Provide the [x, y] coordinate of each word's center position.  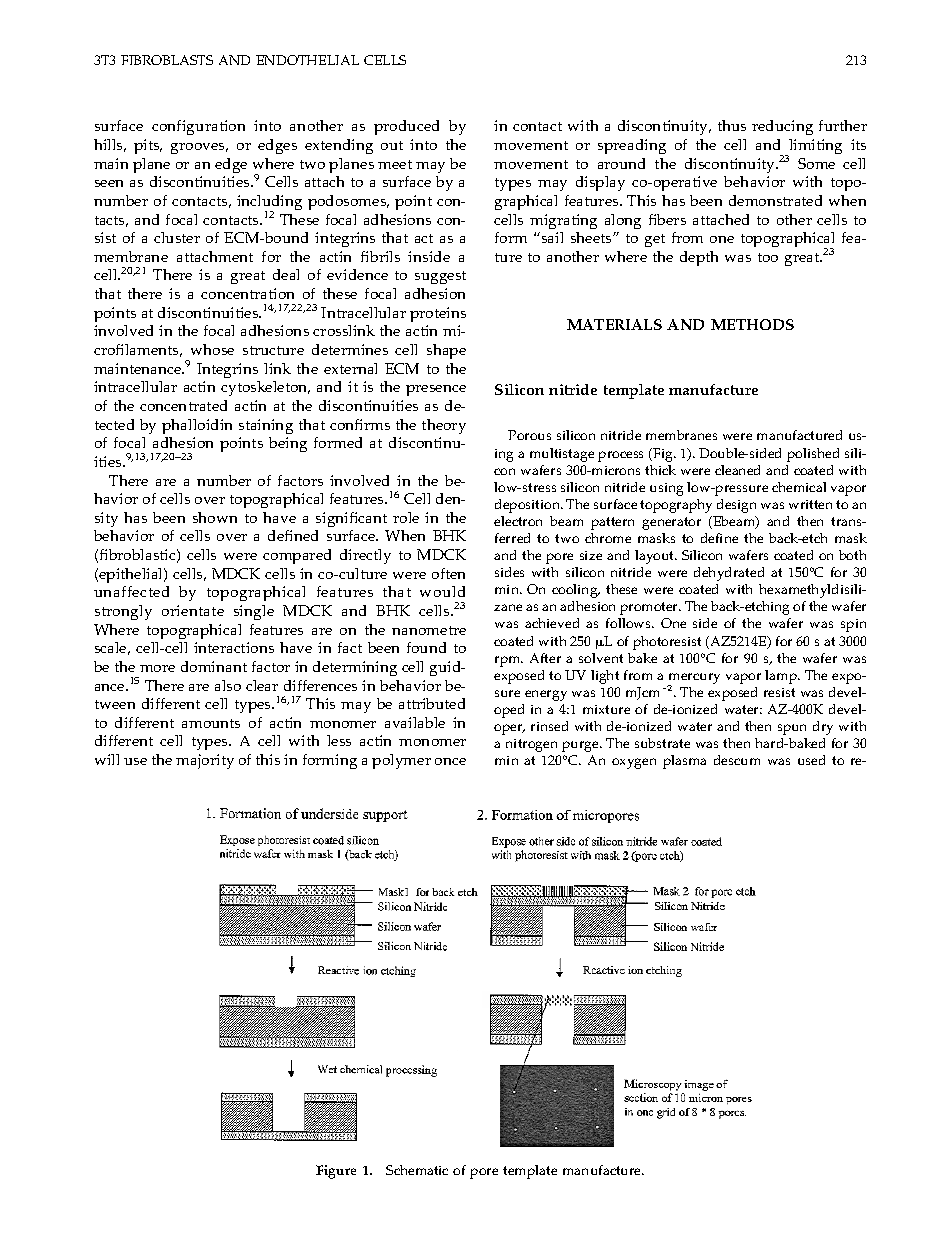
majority [205, 761]
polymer [401, 761]
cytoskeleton [265, 388]
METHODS [752, 324]
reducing [782, 127]
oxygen [634, 763]
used [811, 760]
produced [406, 127]
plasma [684, 762]
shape [446, 351]
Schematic [417, 1170]
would [442, 591]
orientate [193, 610]
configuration [198, 127]
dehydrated [729, 574]
